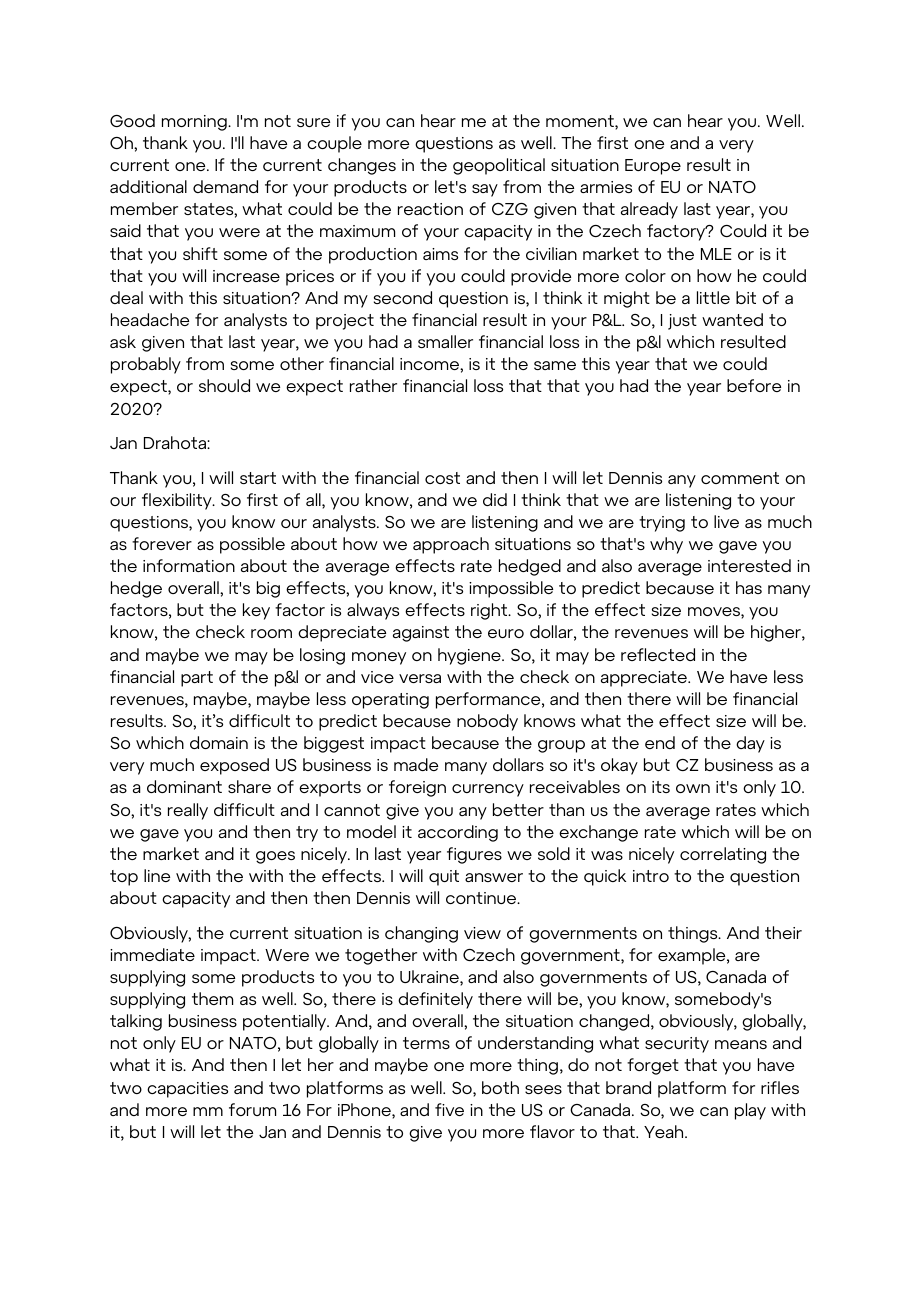  I want to click on morning, so click(195, 123).
